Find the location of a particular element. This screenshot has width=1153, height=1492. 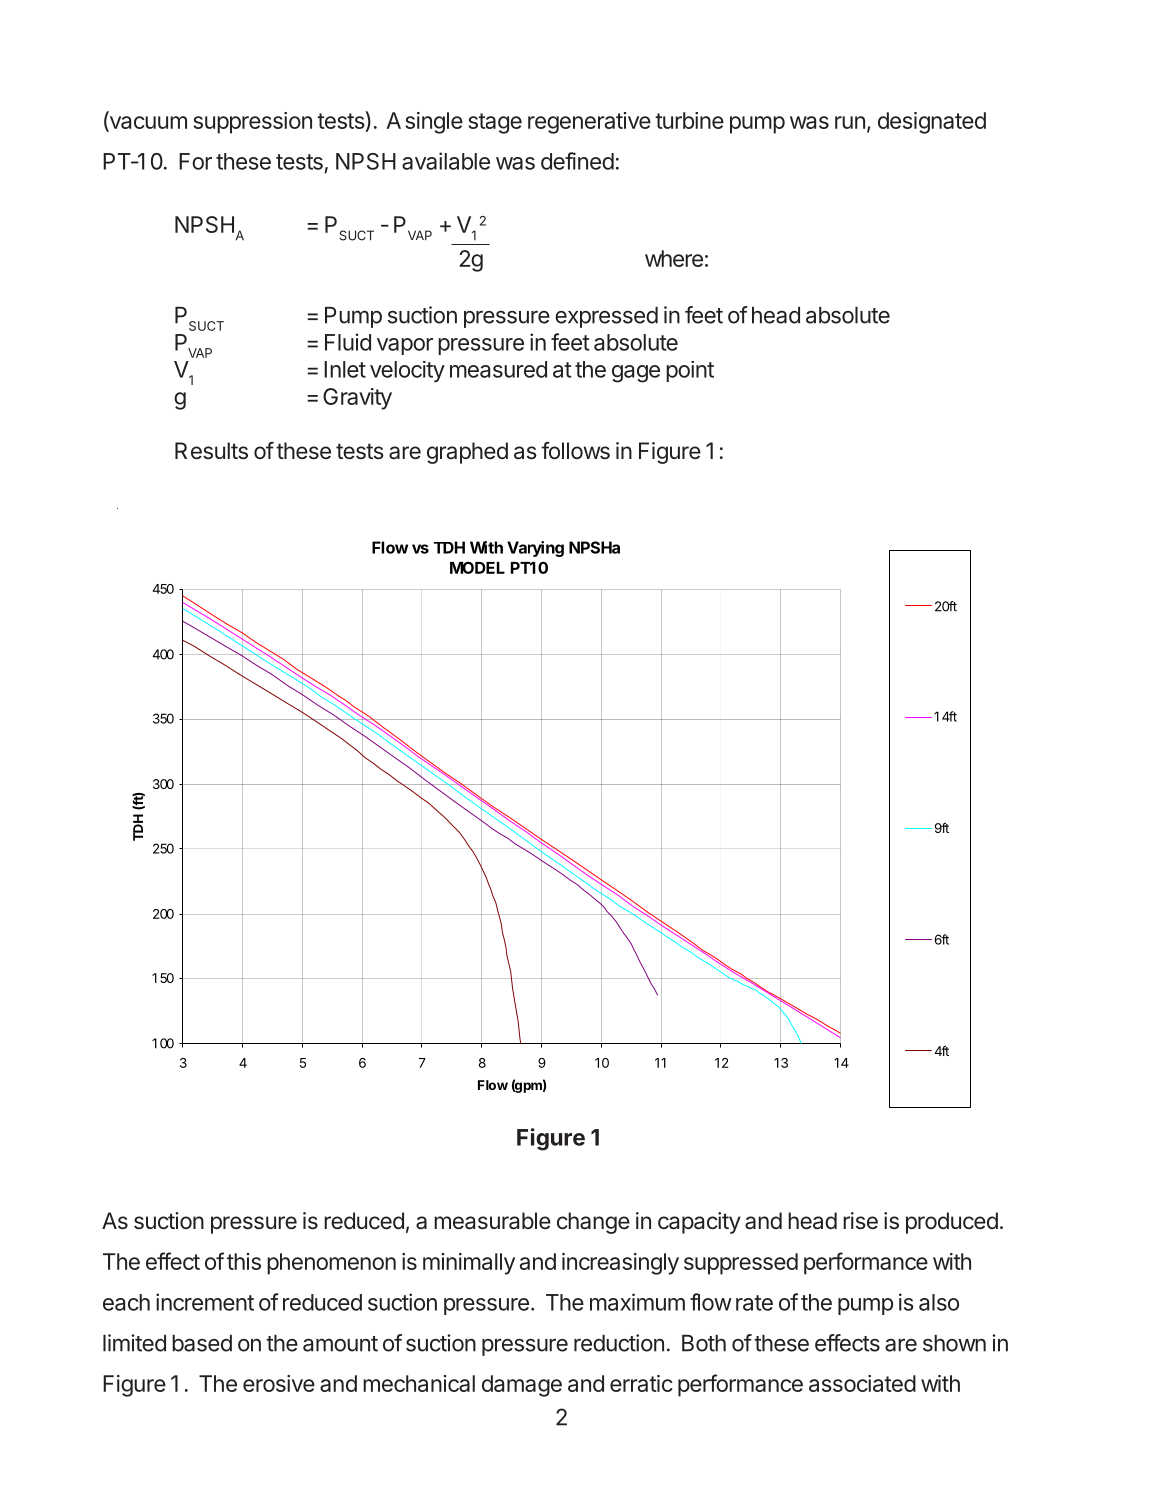

associated is located at coordinates (862, 1383).
